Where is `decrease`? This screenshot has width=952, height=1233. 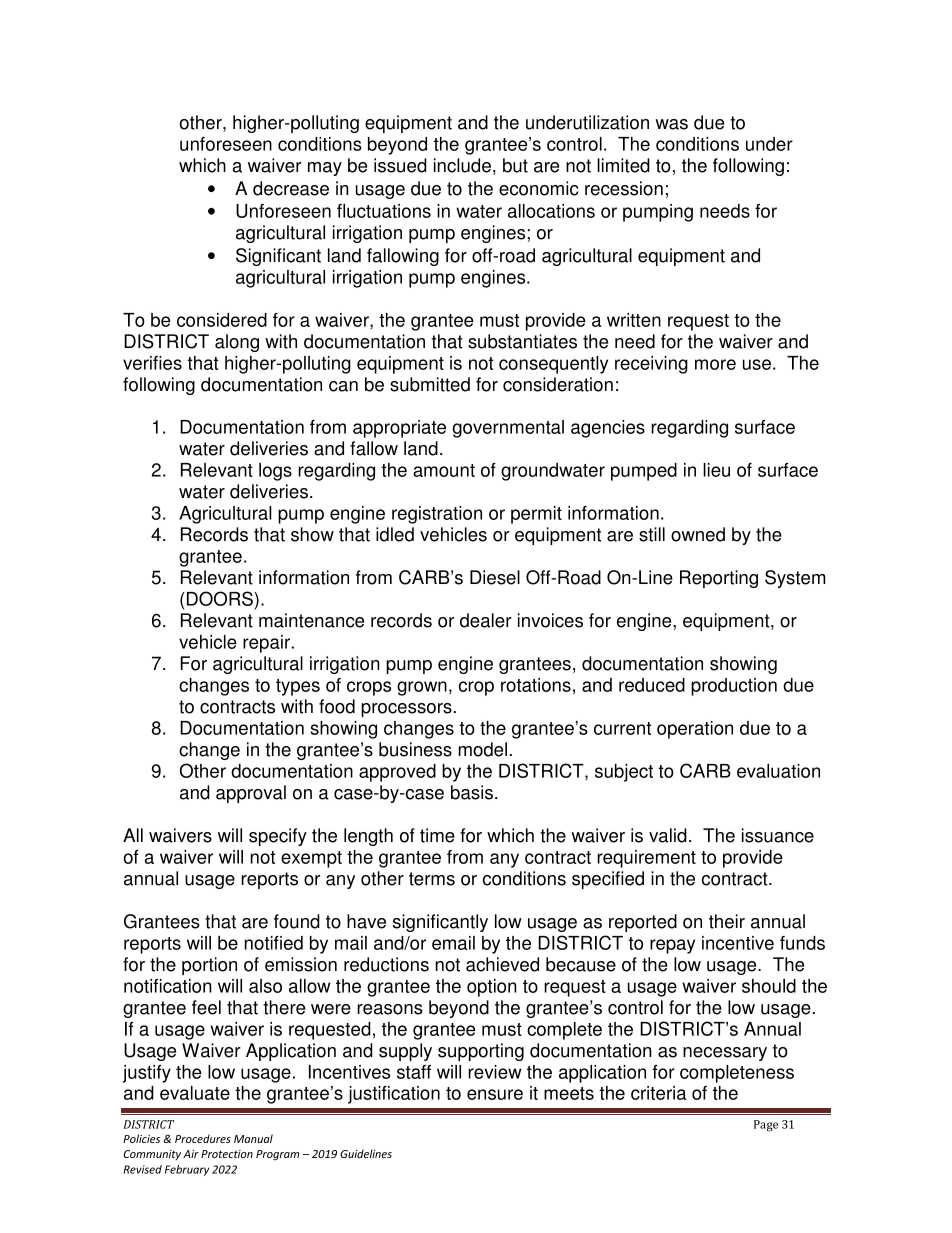
decrease is located at coordinates (291, 188).
